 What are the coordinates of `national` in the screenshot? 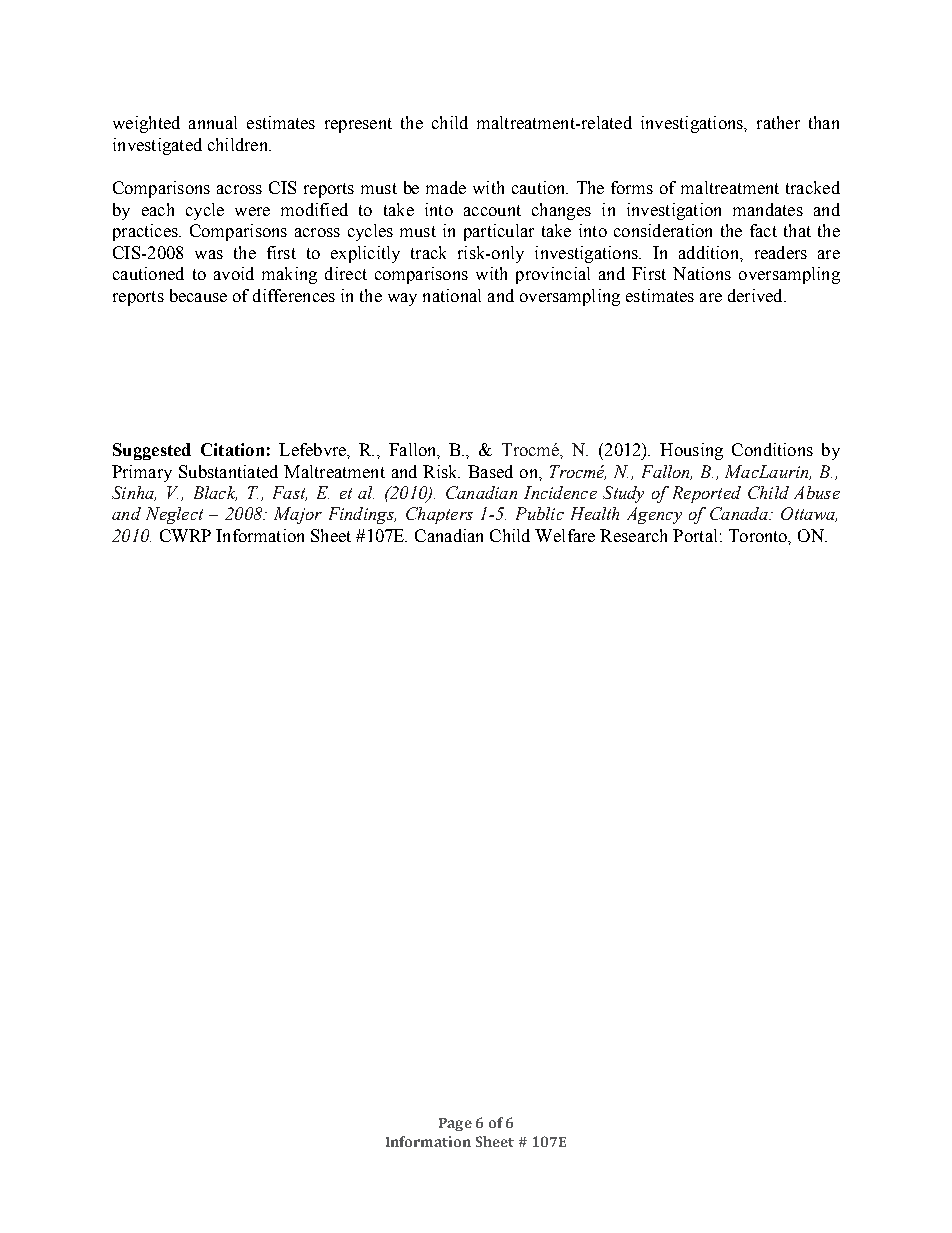 It's located at (452, 295).
